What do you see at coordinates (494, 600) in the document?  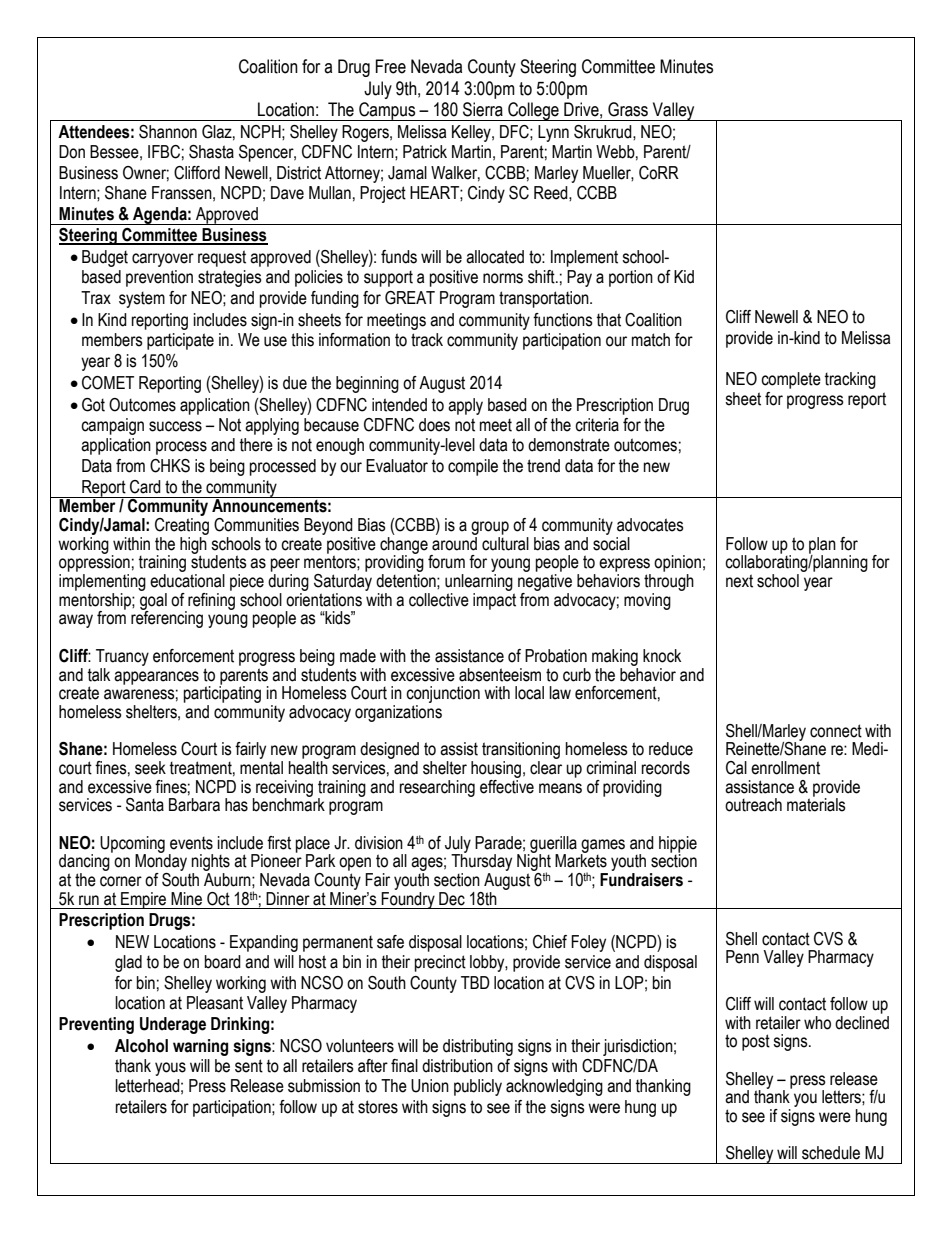 I see `impact` at bounding box center [494, 600].
